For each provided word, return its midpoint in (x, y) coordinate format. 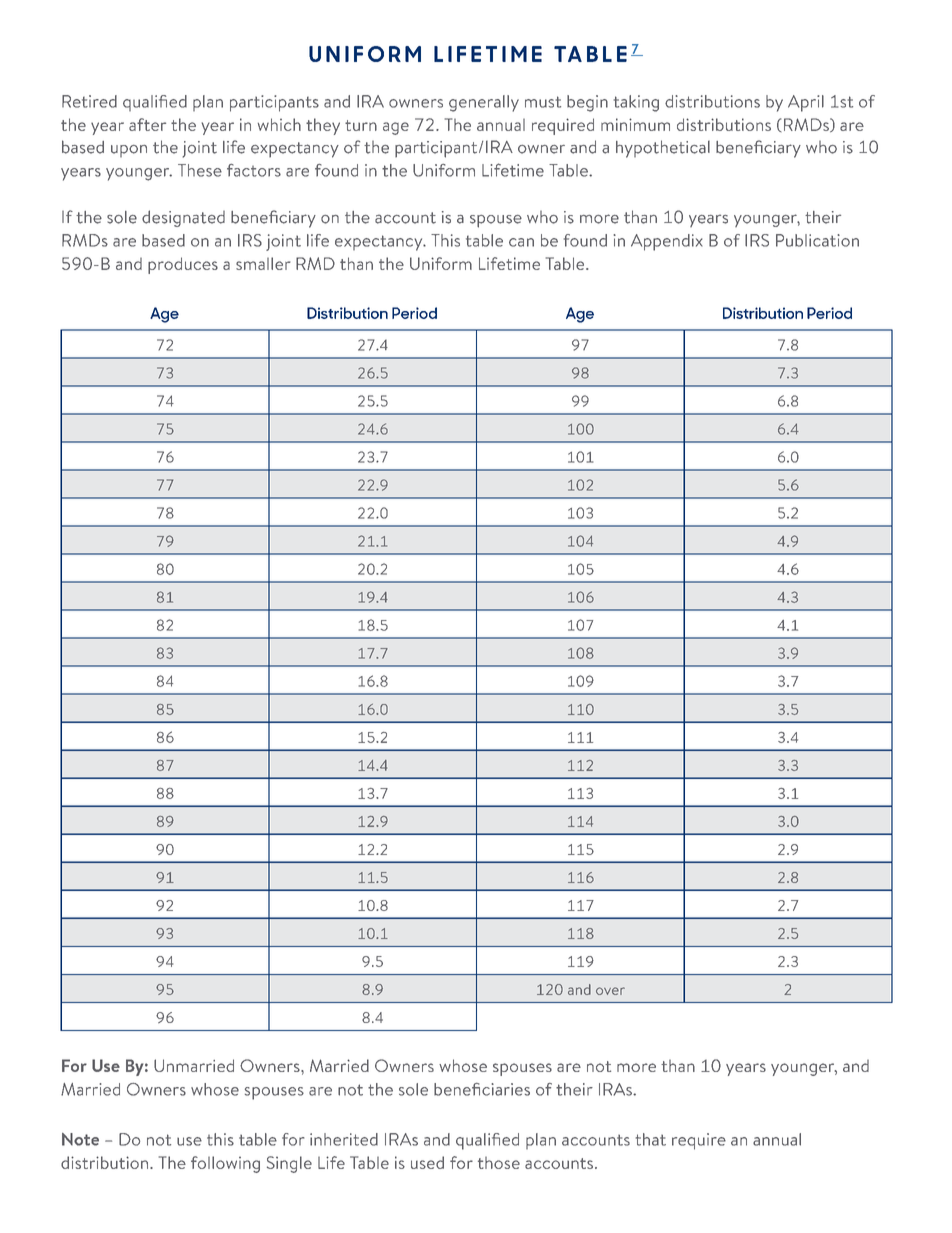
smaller (263, 263)
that (651, 1139)
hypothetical (663, 149)
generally (484, 103)
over (610, 991)
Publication (817, 240)
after (147, 124)
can (521, 242)
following (225, 1164)
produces (183, 265)
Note (80, 1139)
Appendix (667, 242)
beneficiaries (482, 1089)
